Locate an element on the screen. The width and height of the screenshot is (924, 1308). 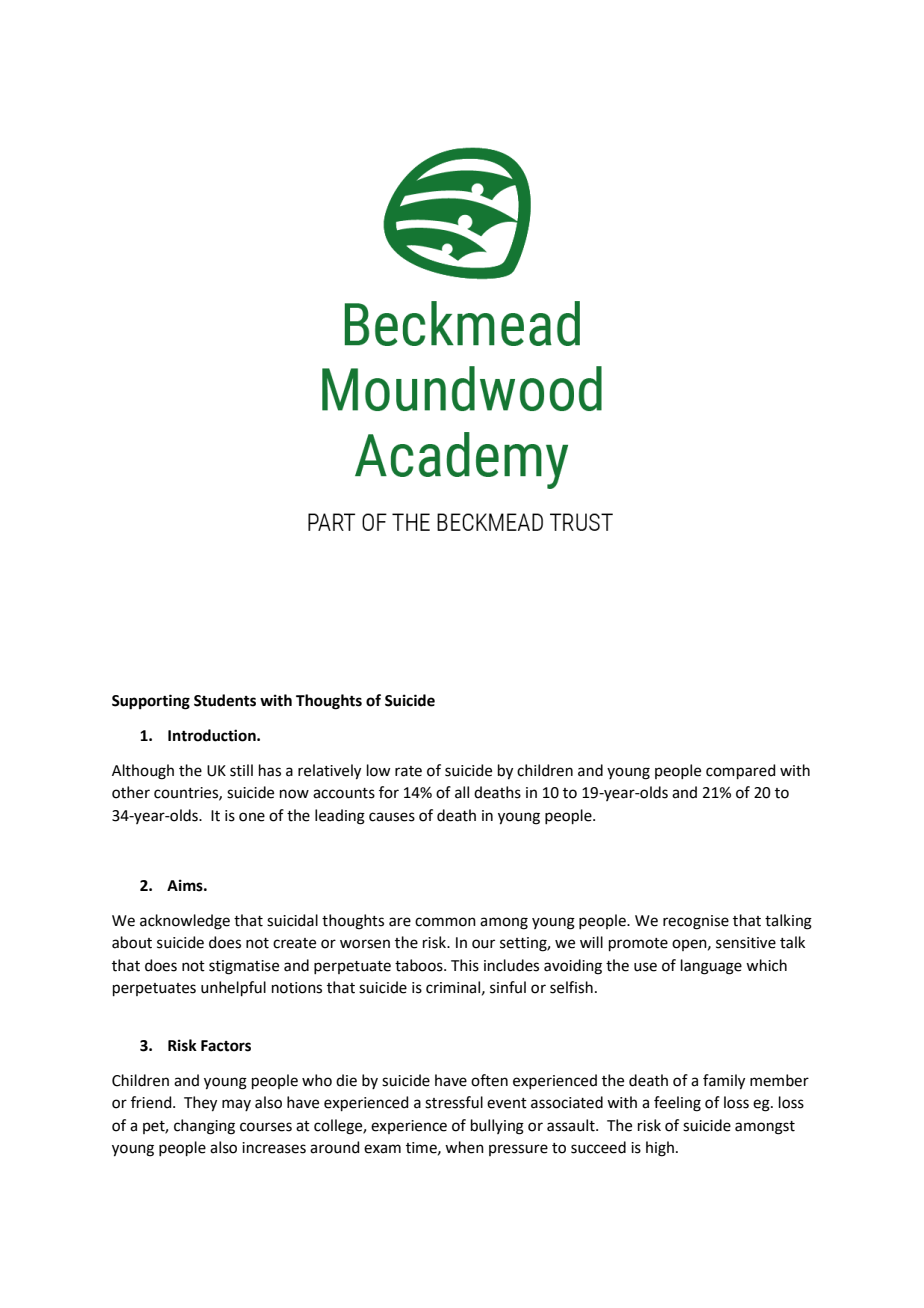
common is located at coordinates (445, 922).
